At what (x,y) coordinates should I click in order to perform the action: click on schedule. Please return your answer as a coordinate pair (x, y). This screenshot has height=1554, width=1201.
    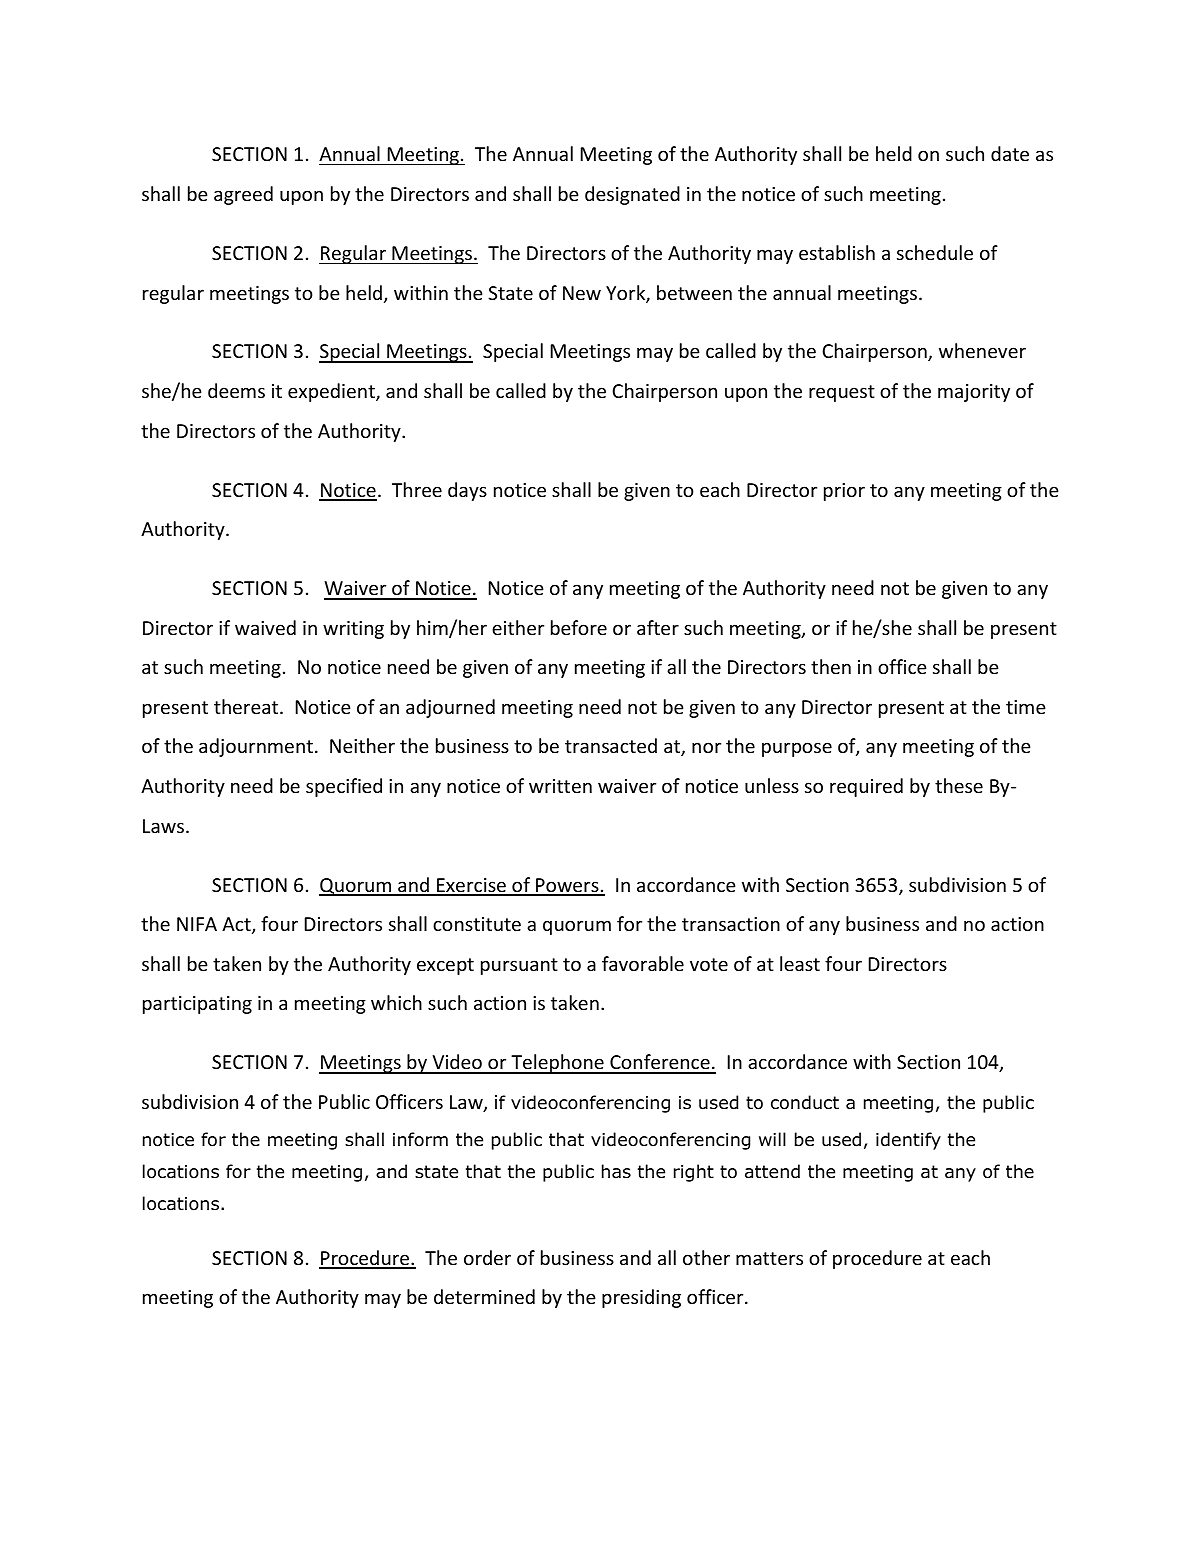
    Looking at the image, I should click on (935, 252).
